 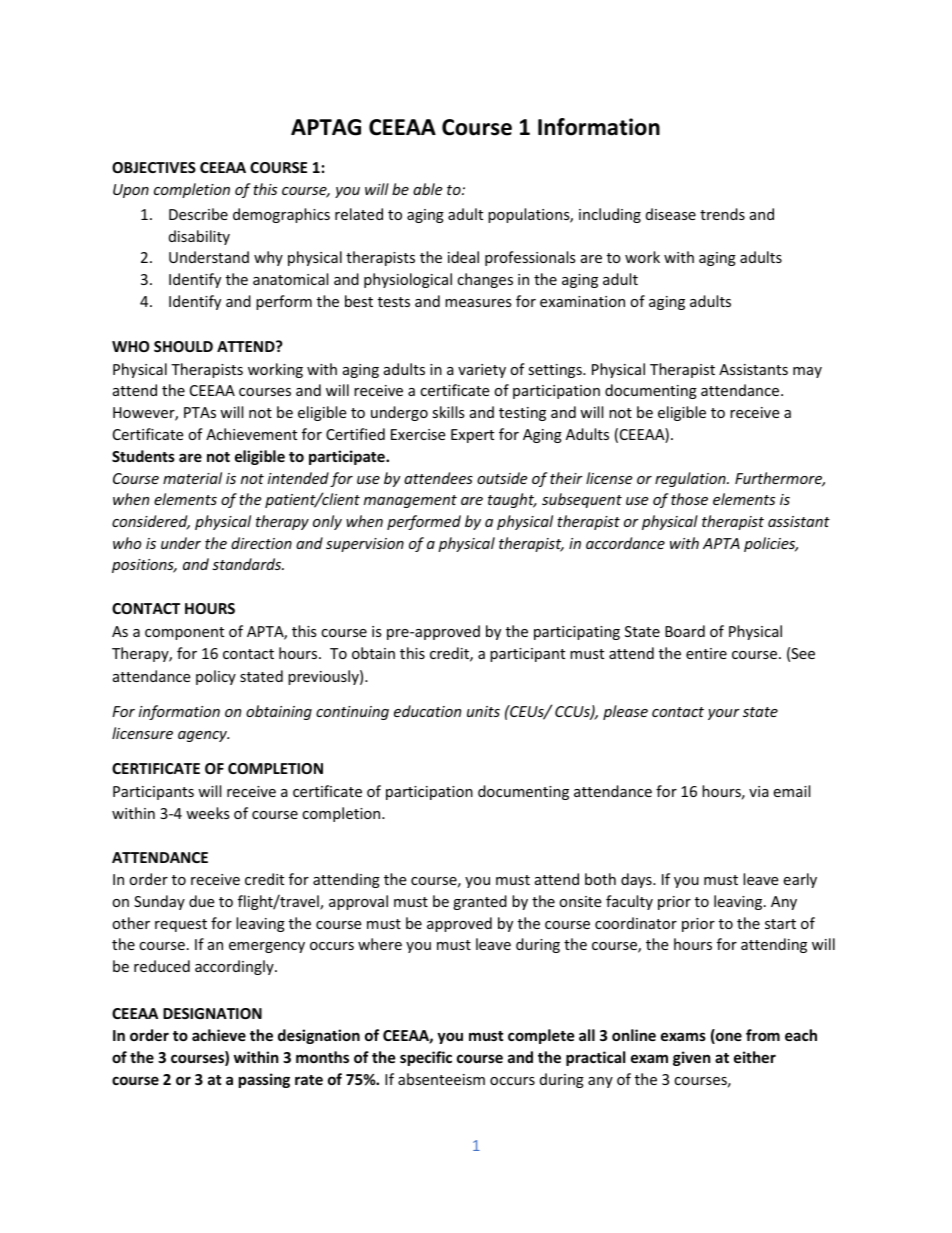 What do you see at coordinates (198, 214) in the image?
I see `Describe` at bounding box center [198, 214].
